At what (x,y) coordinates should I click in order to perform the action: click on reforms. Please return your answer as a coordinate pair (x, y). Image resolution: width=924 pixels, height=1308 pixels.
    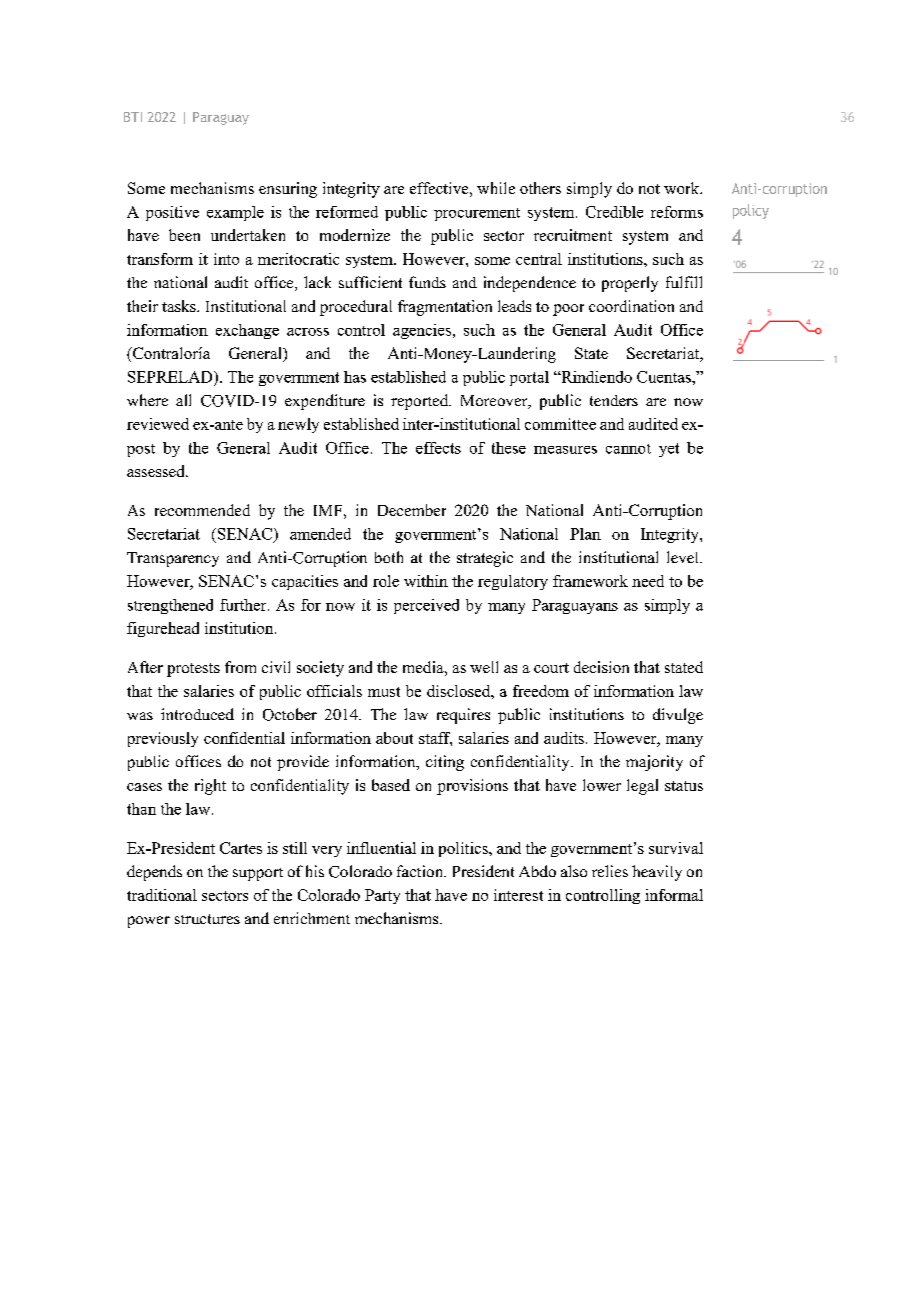
    Looking at the image, I should click on (677, 212).
